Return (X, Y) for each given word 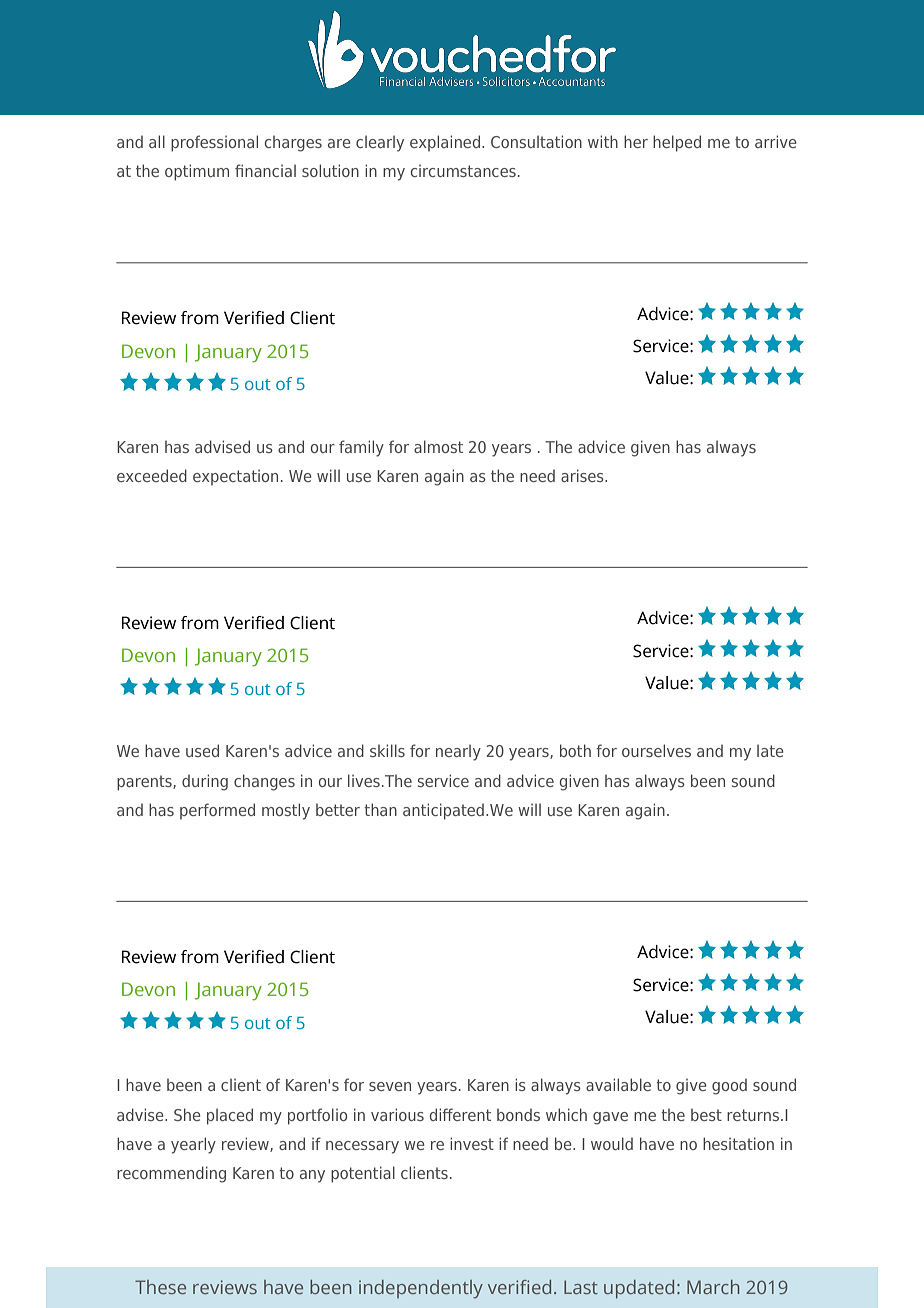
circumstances (463, 170)
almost (438, 446)
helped (677, 143)
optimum (197, 172)
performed (217, 811)
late (770, 750)
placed (230, 1116)
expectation (235, 477)
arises (583, 475)
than (380, 809)
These (160, 1287)
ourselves (656, 750)
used (202, 750)
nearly (458, 752)
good (729, 1086)
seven (390, 1086)
